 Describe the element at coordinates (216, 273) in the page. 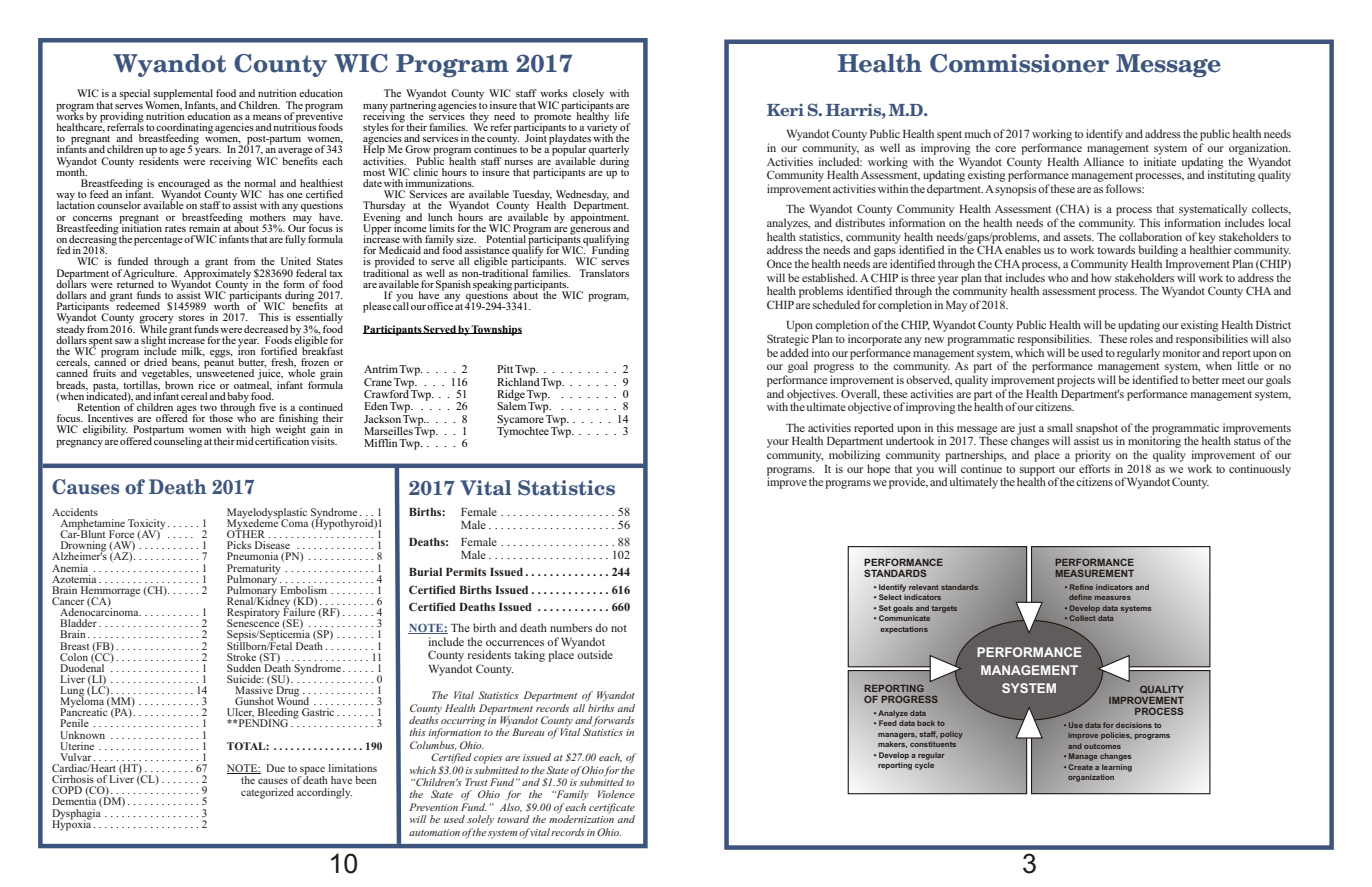

I see `Approximately` at that location.
